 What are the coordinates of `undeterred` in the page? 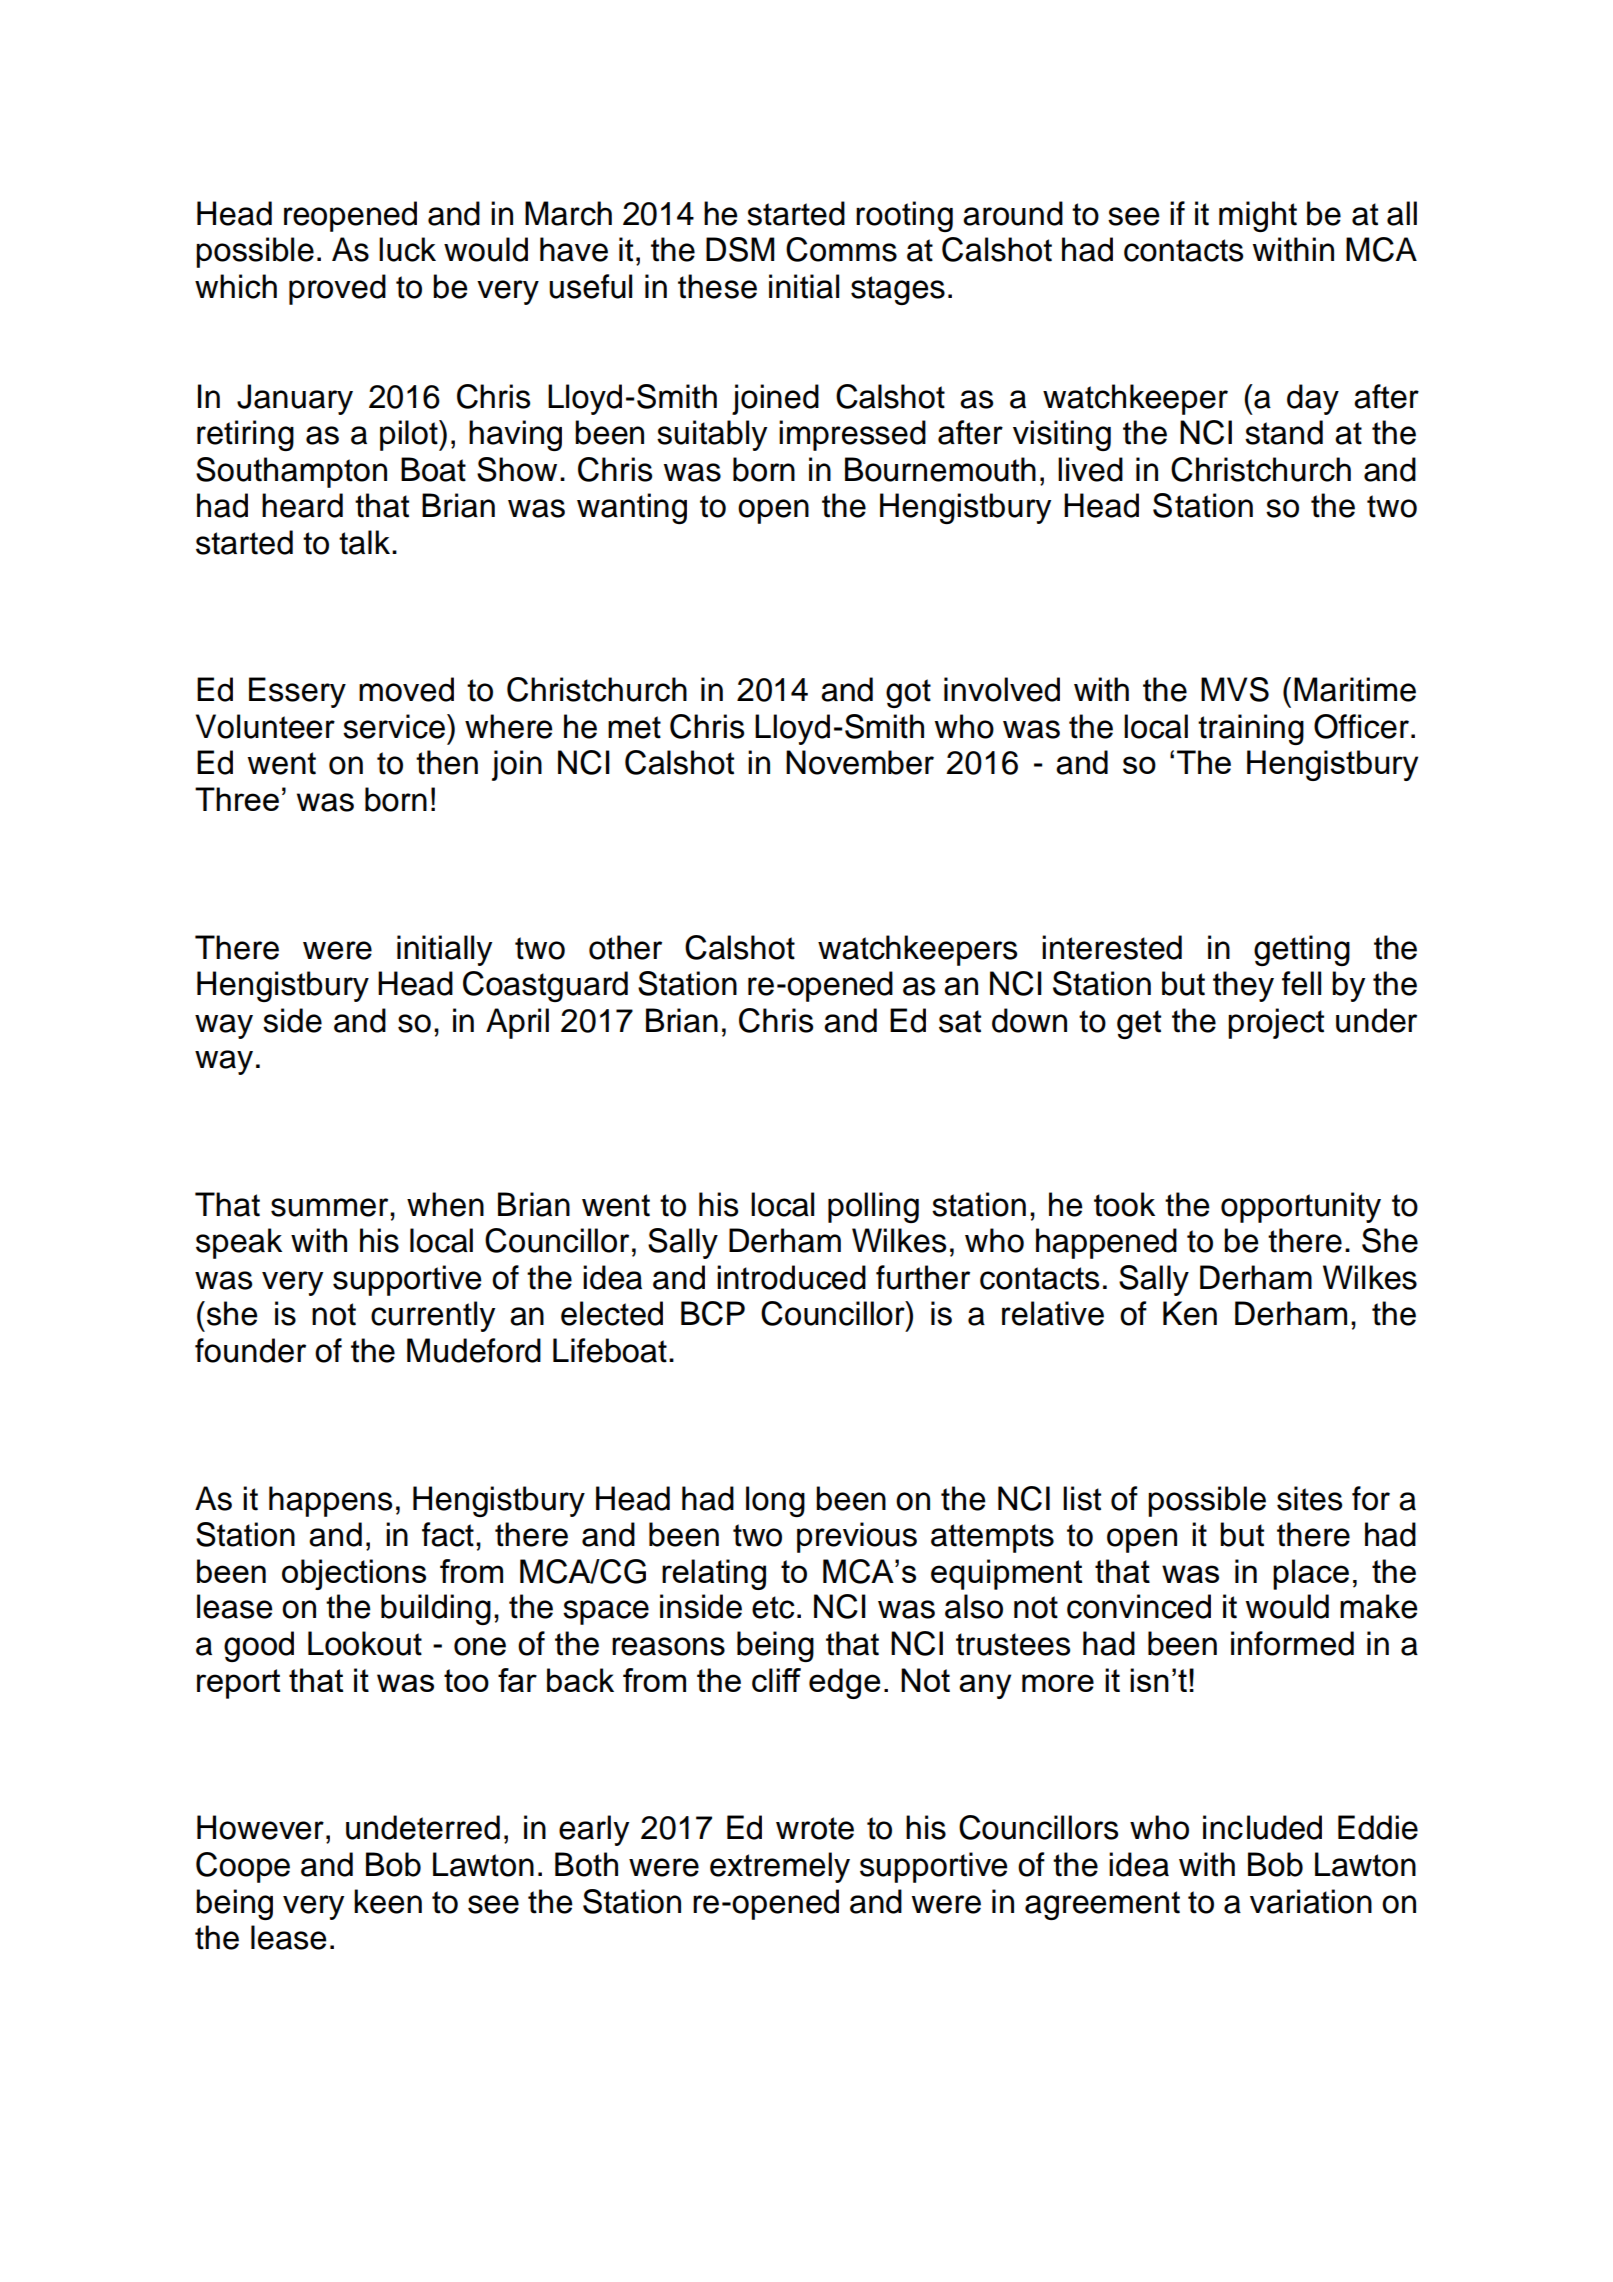 It's located at (423, 1827).
